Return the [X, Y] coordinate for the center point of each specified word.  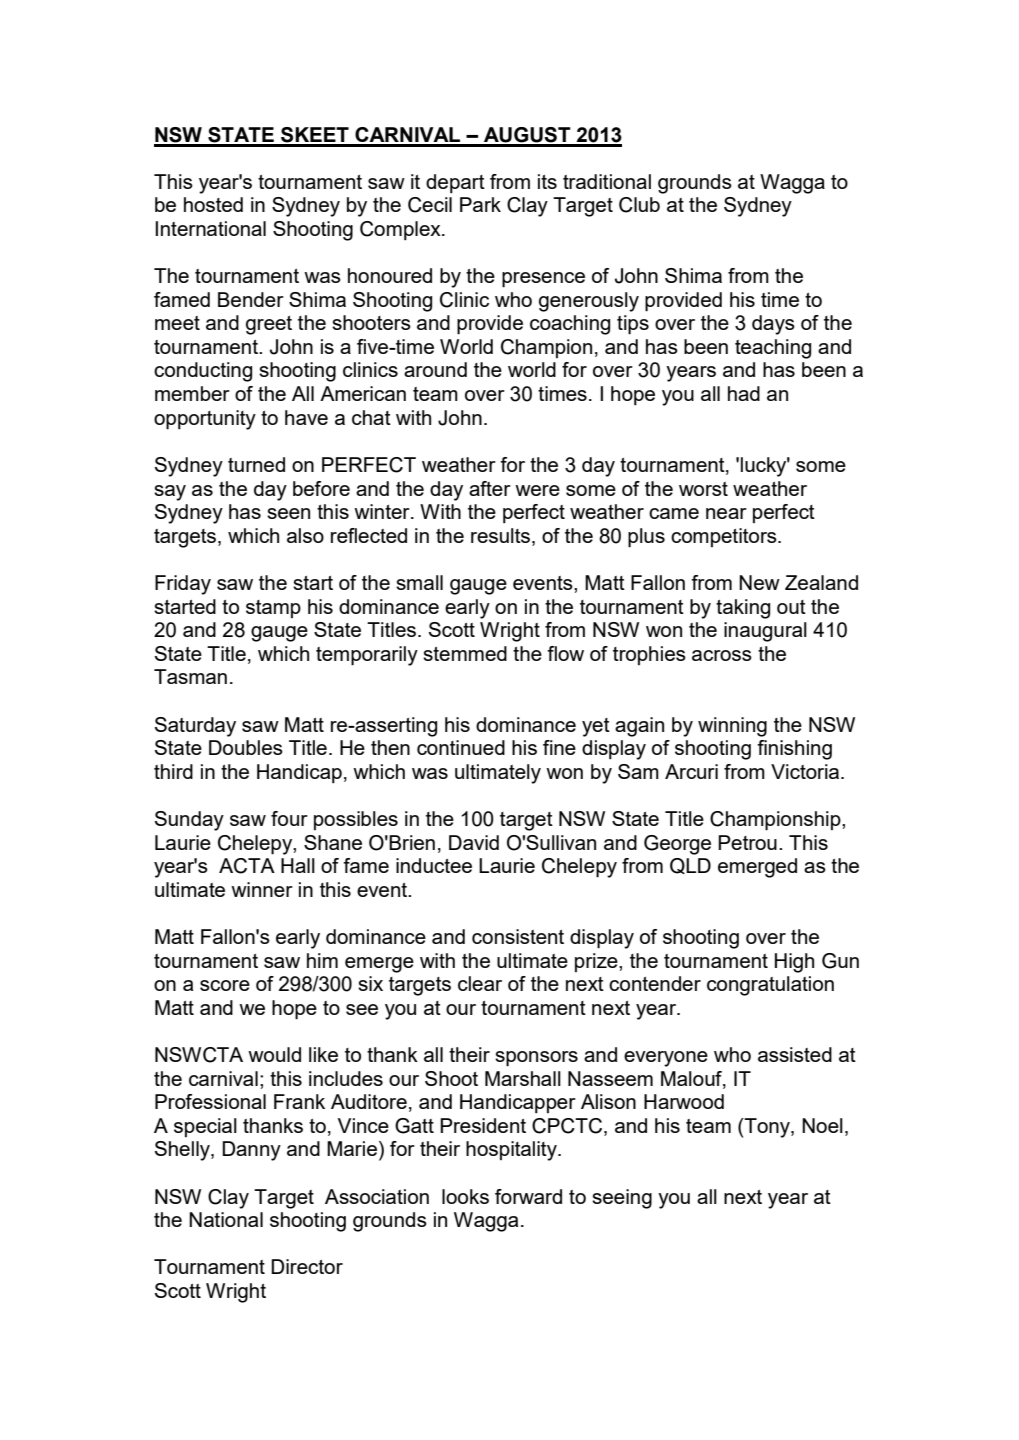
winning [732, 727]
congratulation [770, 986]
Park [480, 204]
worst [703, 489]
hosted [213, 204]
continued [461, 747]
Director [307, 1266]
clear [480, 983]
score [225, 985]
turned [256, 464]
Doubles [246, 747]
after [490, 488]
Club [639, 205]
